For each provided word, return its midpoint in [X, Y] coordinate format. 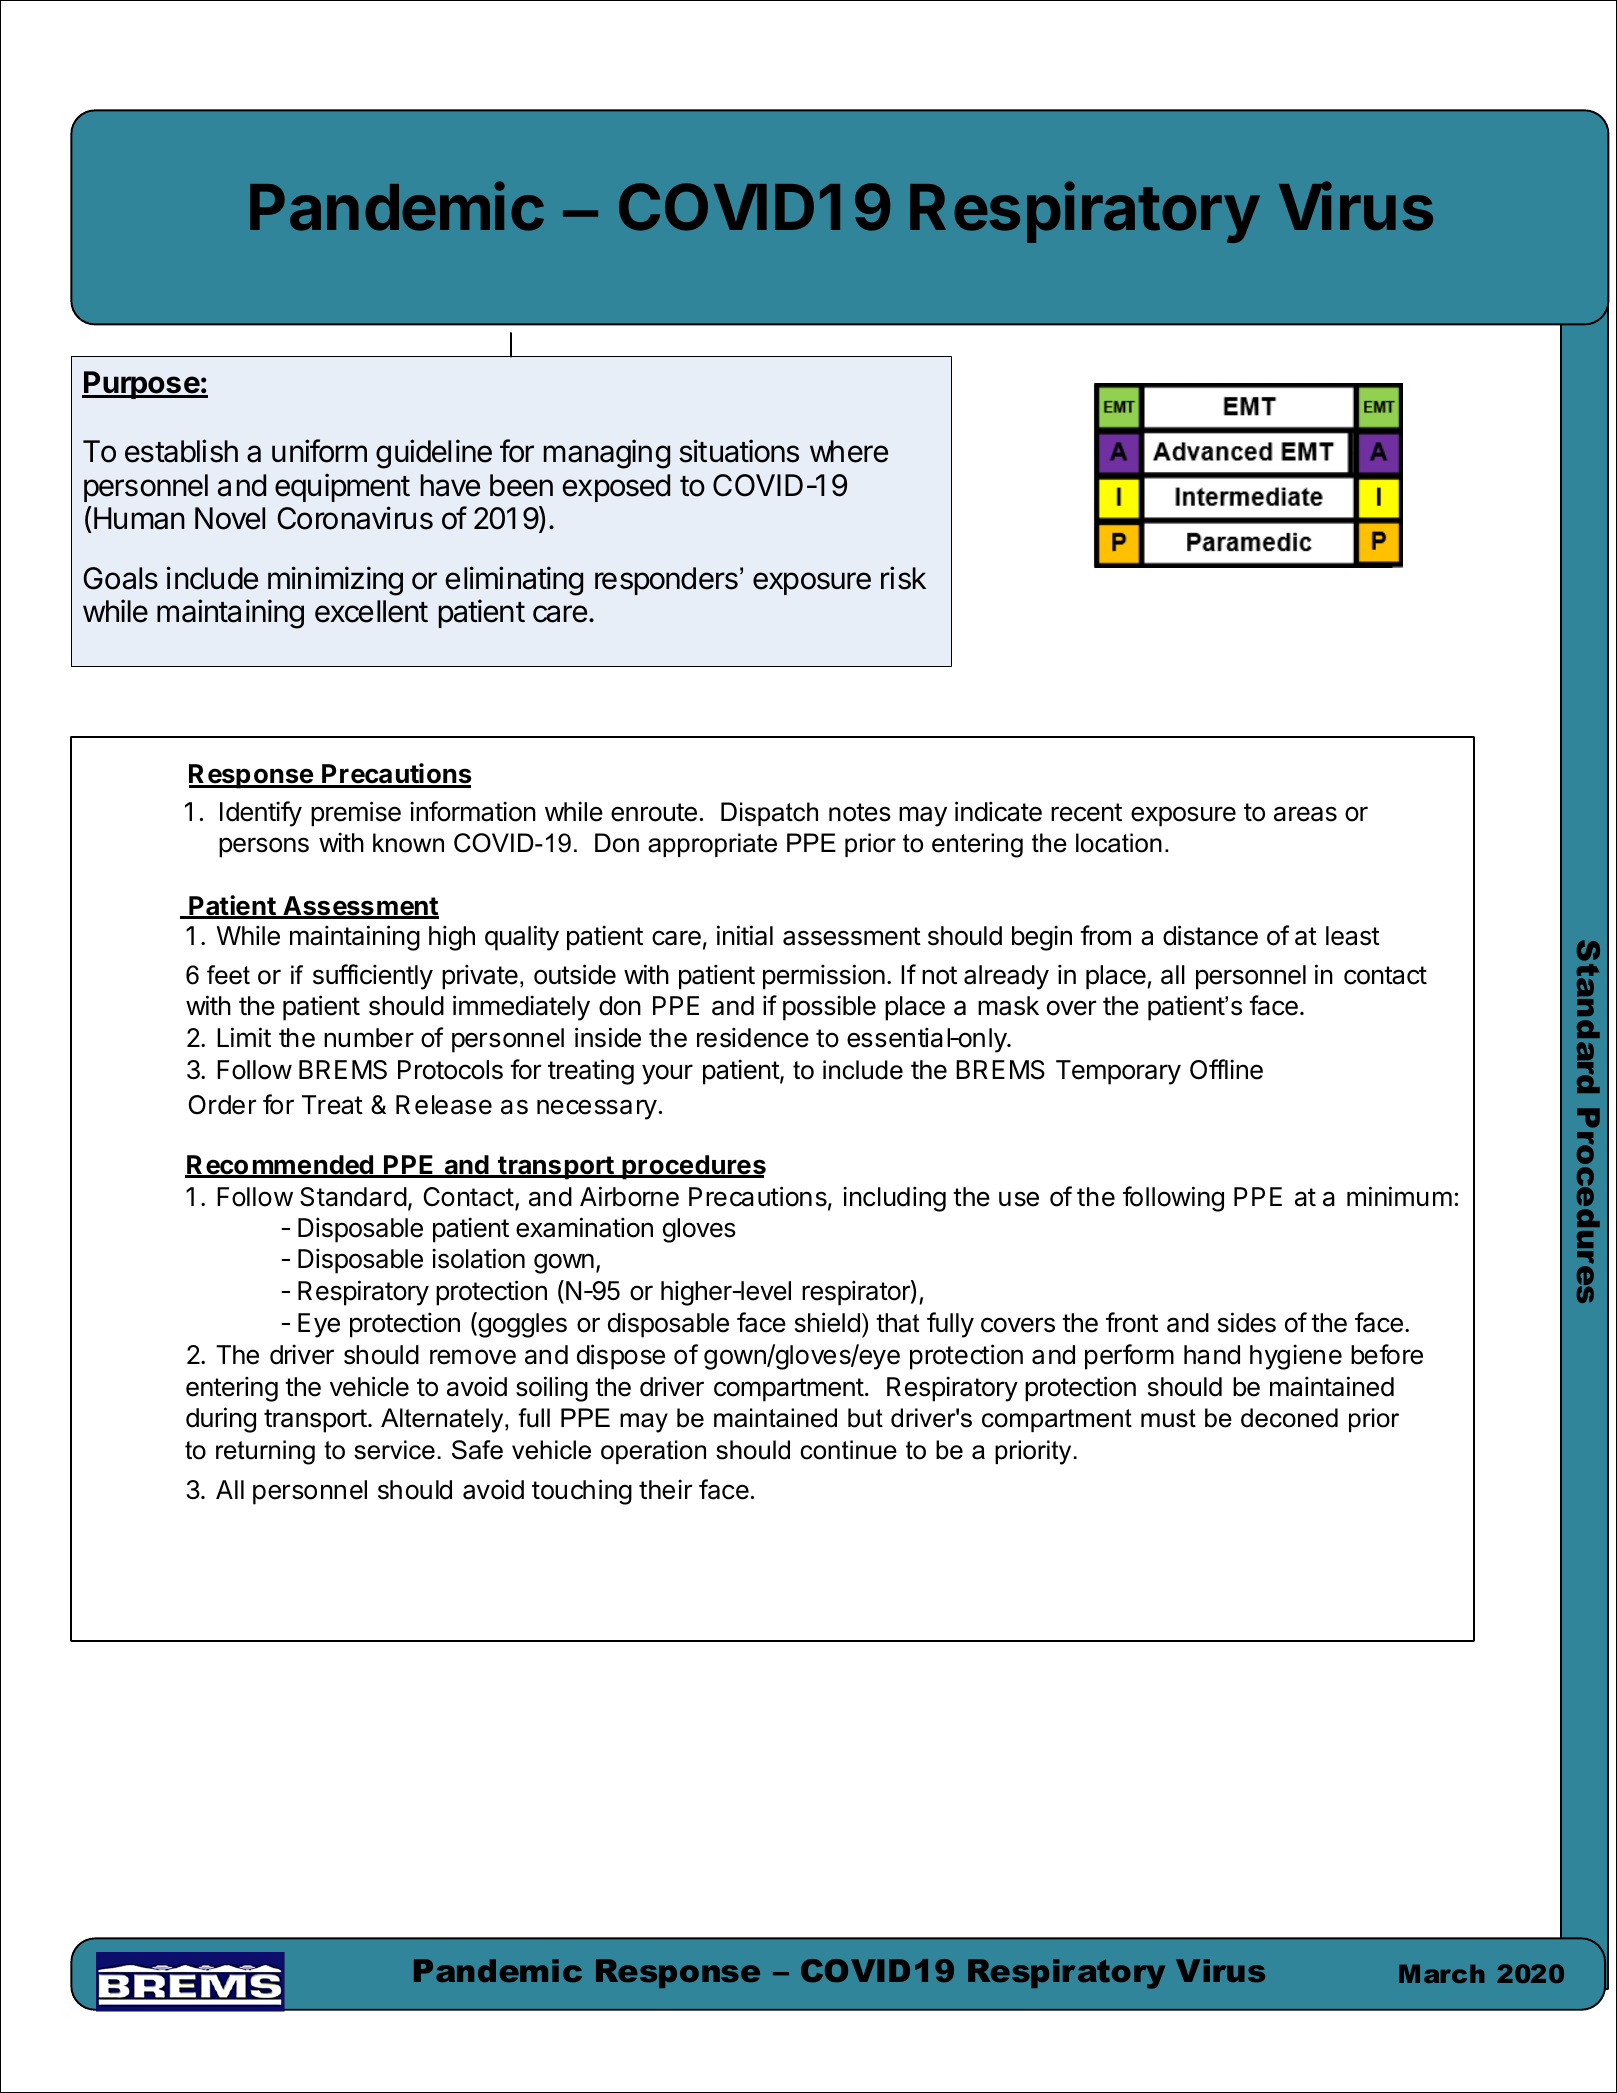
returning [265, 1452]
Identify [261, 814]
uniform [319, 451]
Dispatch [769, 814]
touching [582, 1492]
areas [1305, 814]
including [894, 1199]
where [849, 451]
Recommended [280, 1166]
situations [739, 451]
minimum [1399, 1196]
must [1168, 1418]
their [665, 1489]
